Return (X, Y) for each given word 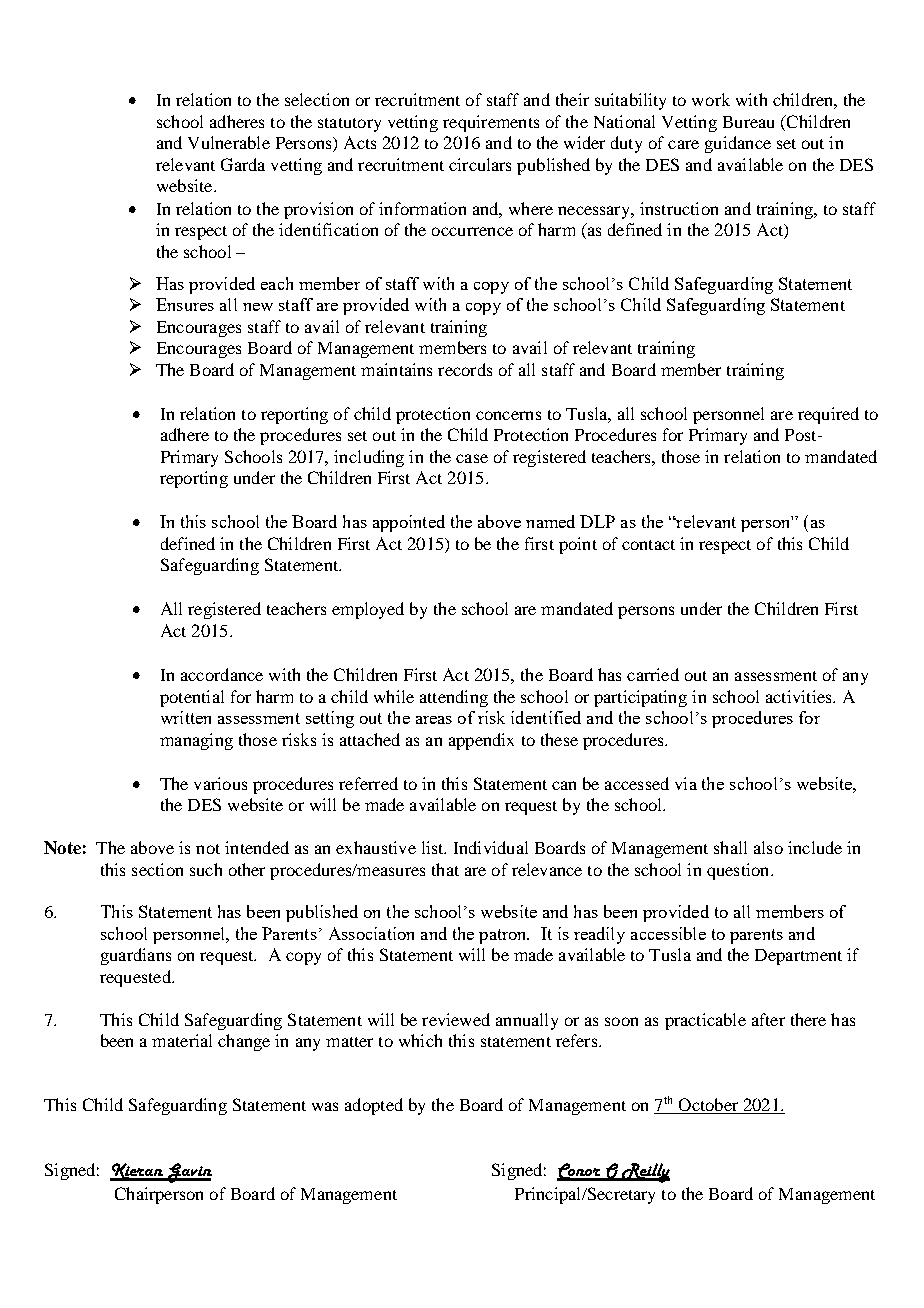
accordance (222, 674)
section (157, 869)
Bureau (748, 122)
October (708, 1106)
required (828, 415)
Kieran (138, 1172)
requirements (491, 123)
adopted (374, 1106)
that (445, 869)
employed (368, 610)
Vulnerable (229, 142)
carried (653, 674)
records (465, 369)
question (739, 871)
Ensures (185, 304)
